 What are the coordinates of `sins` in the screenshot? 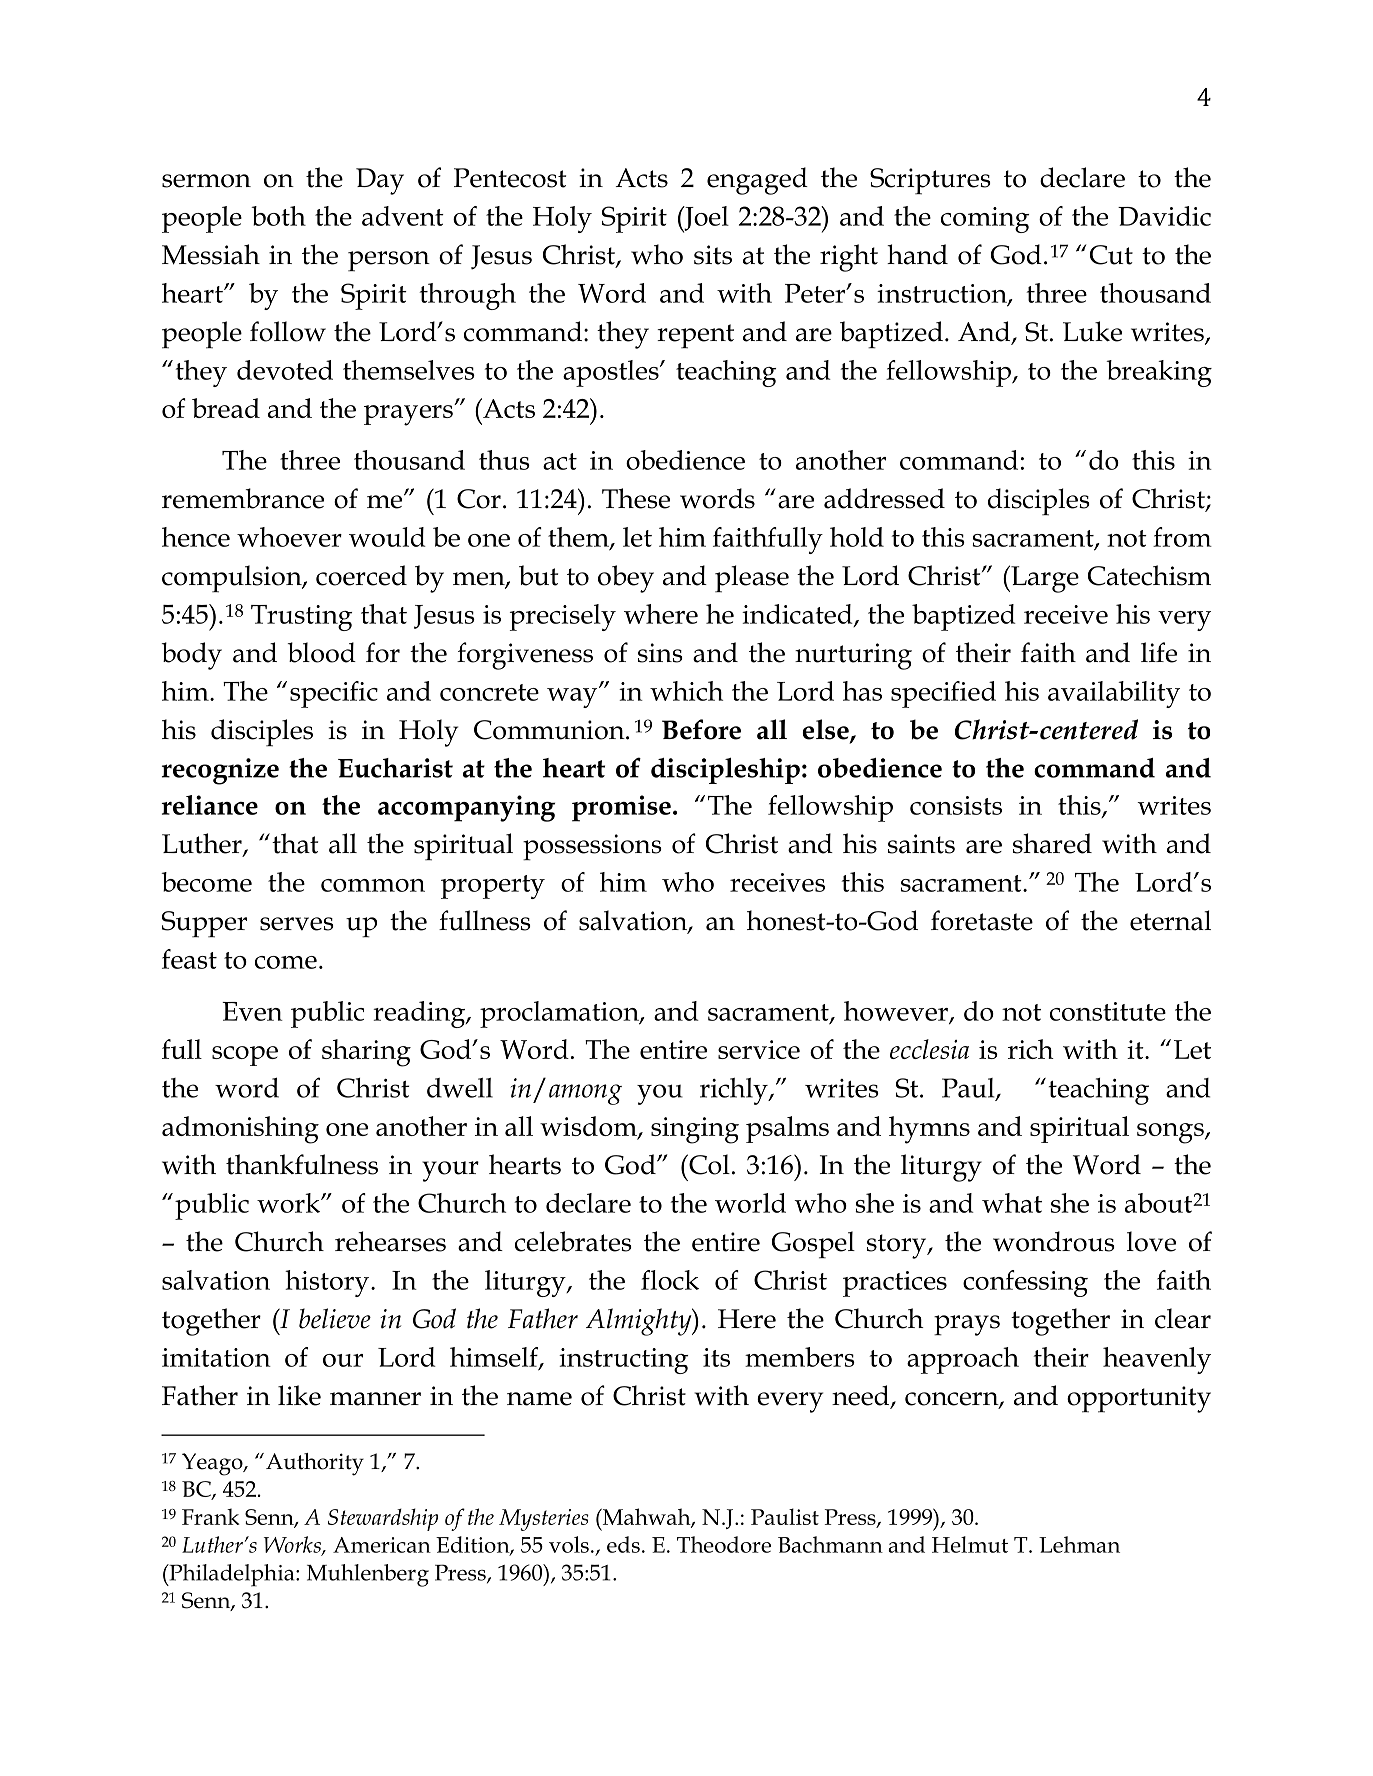 It's located at (660, 653).
